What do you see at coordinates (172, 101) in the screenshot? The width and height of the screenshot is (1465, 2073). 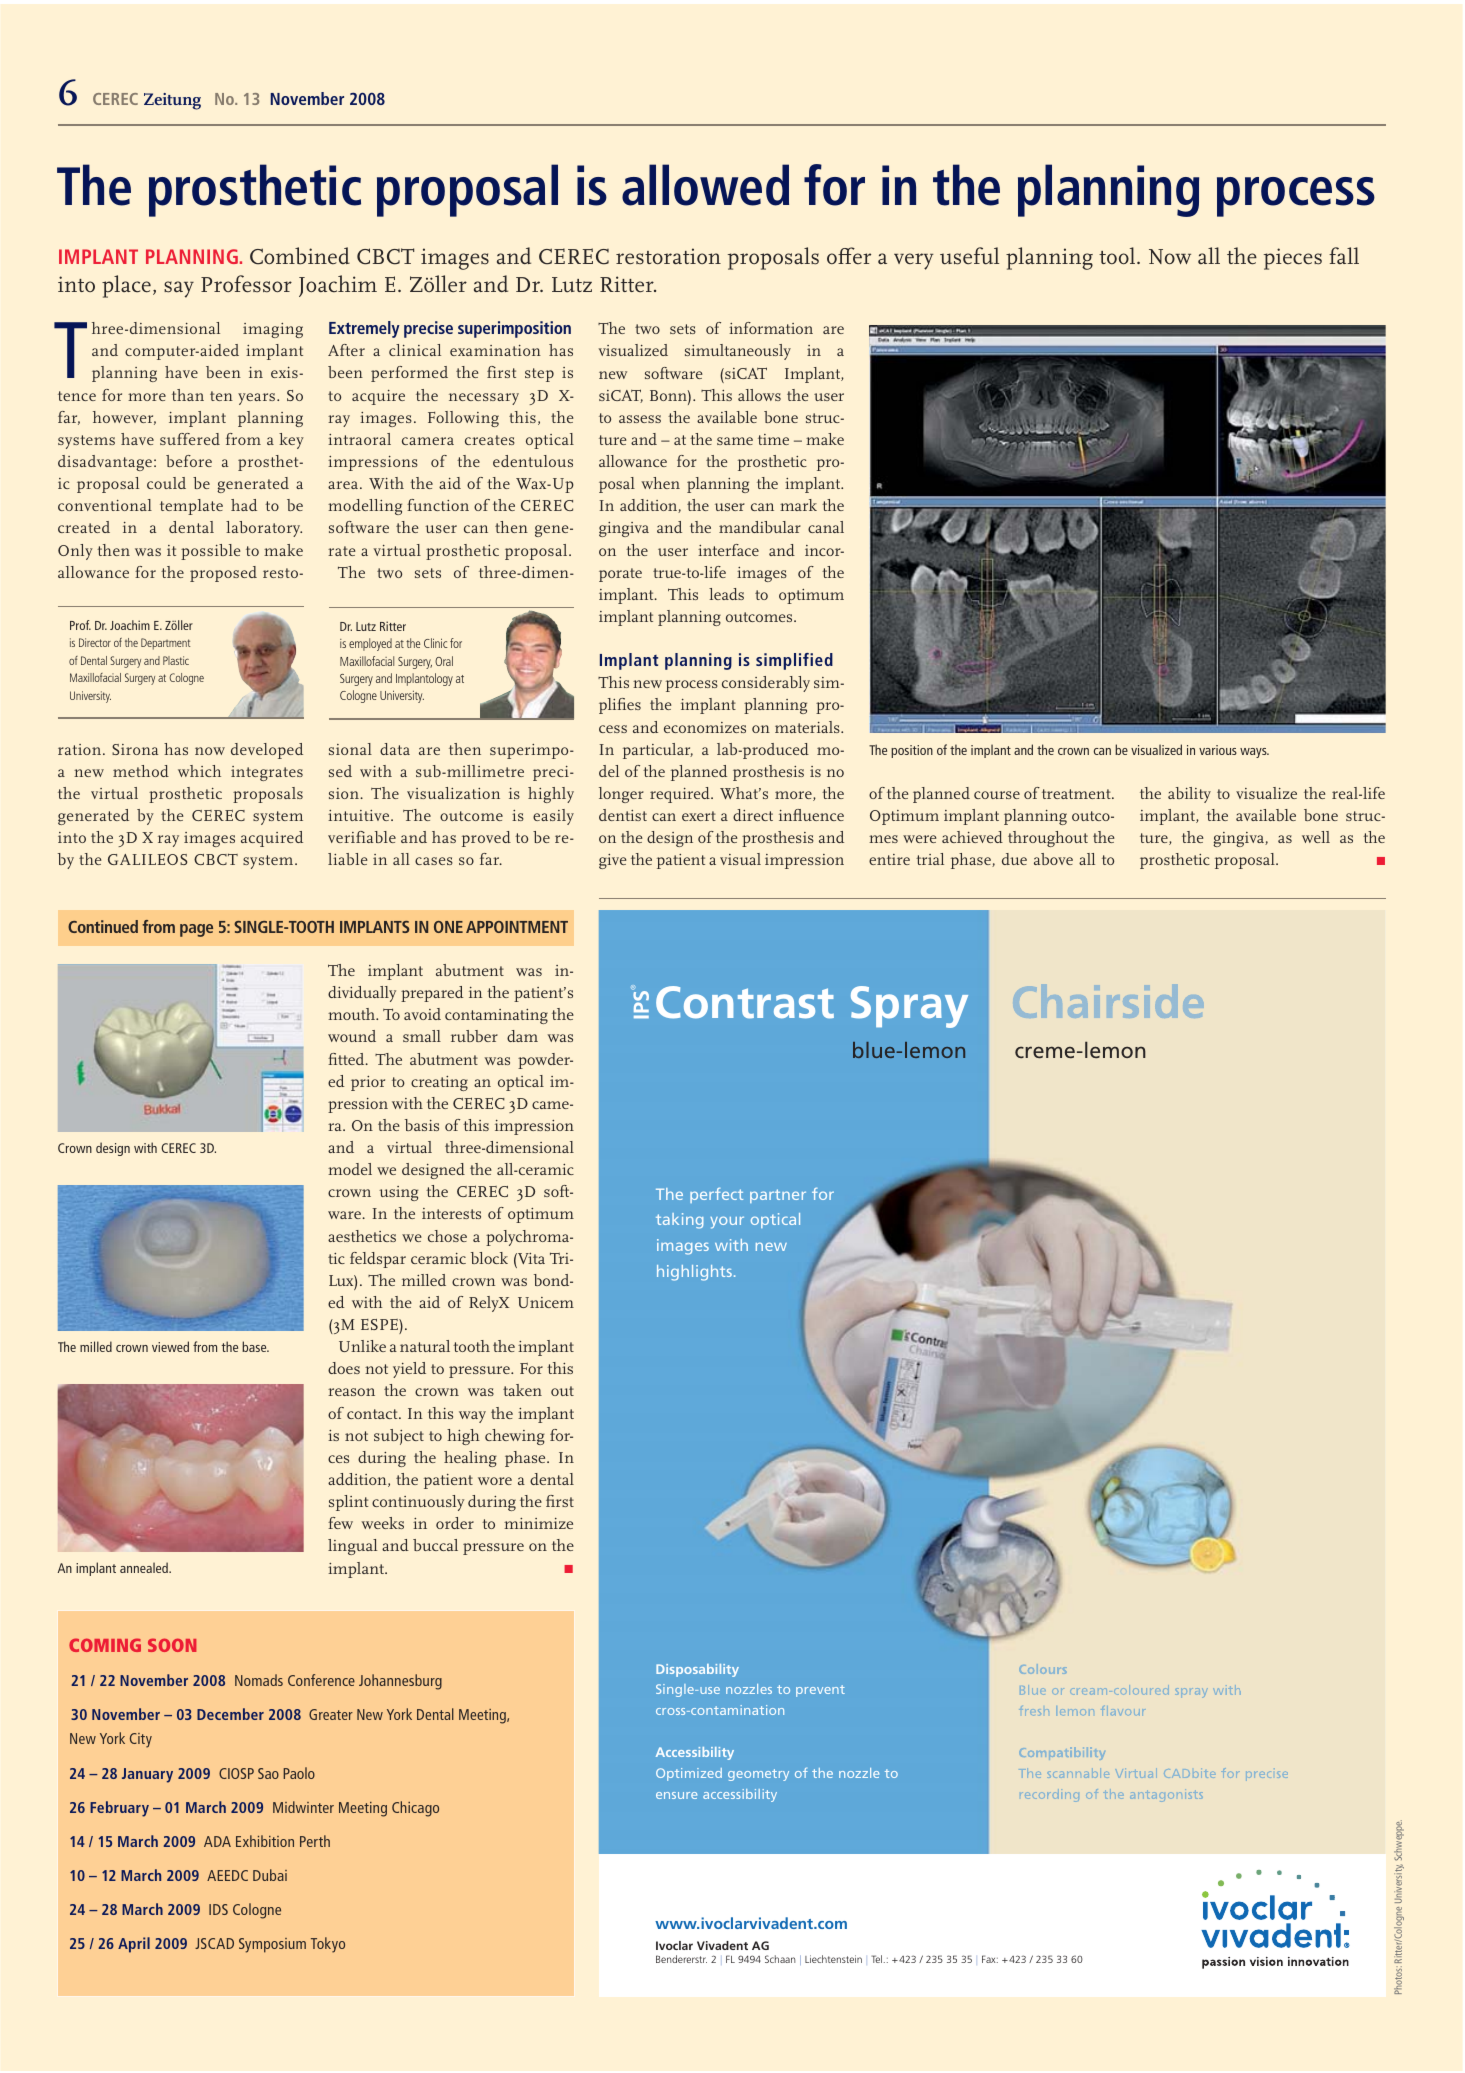 I see `Zeitung` at bounding box center [172, 101].
